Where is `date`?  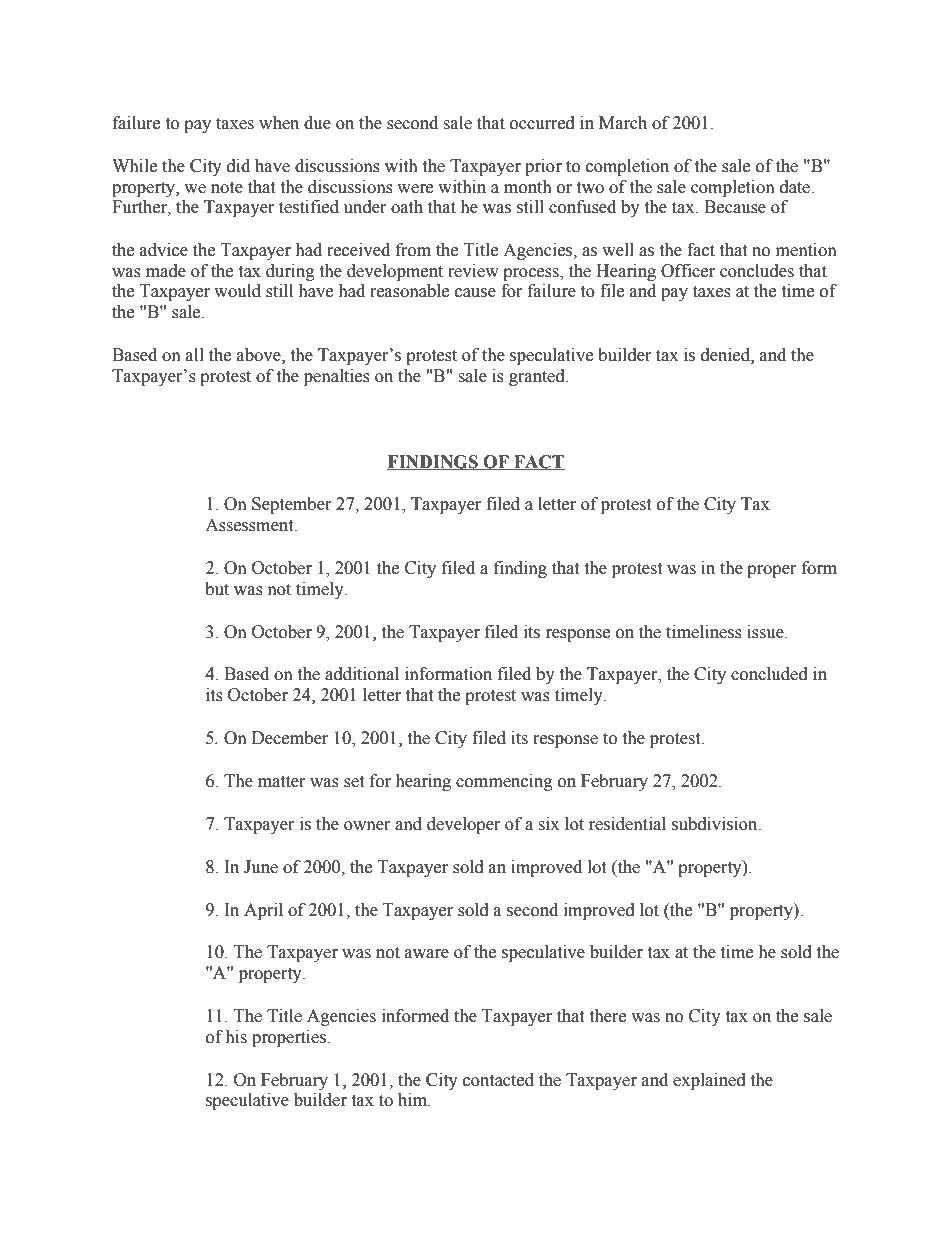
date is located at coordinates (796, 187).
